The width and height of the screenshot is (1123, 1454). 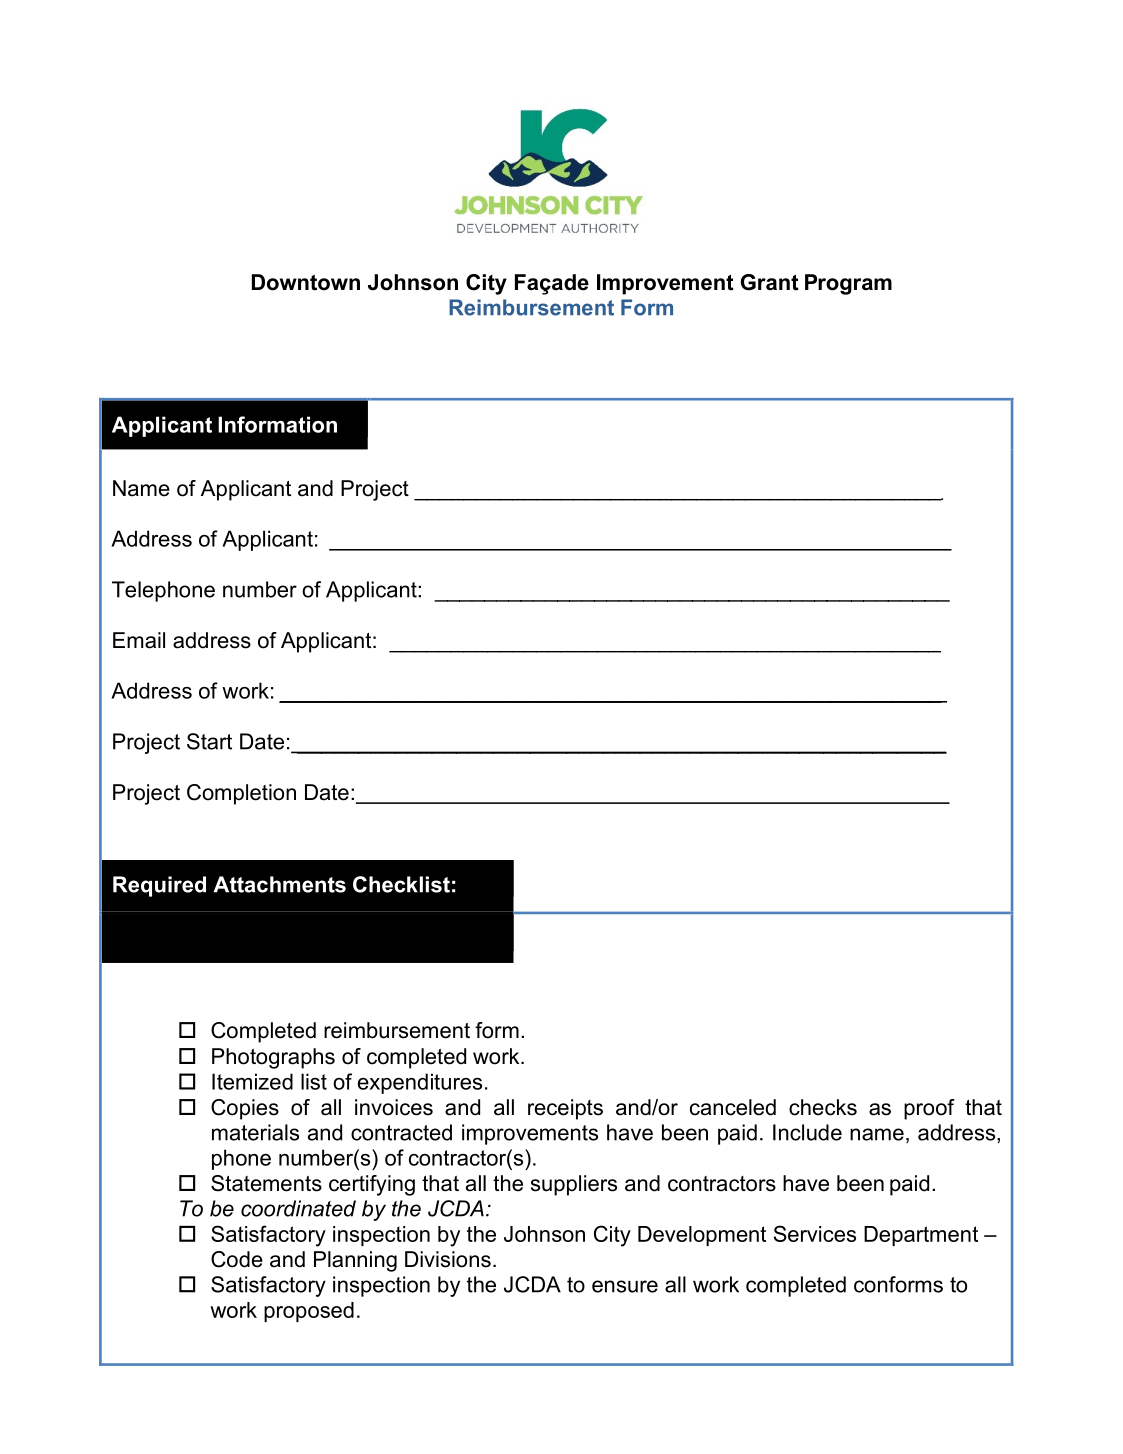 I want to click on Downtown, so click(x=306, y=282).
